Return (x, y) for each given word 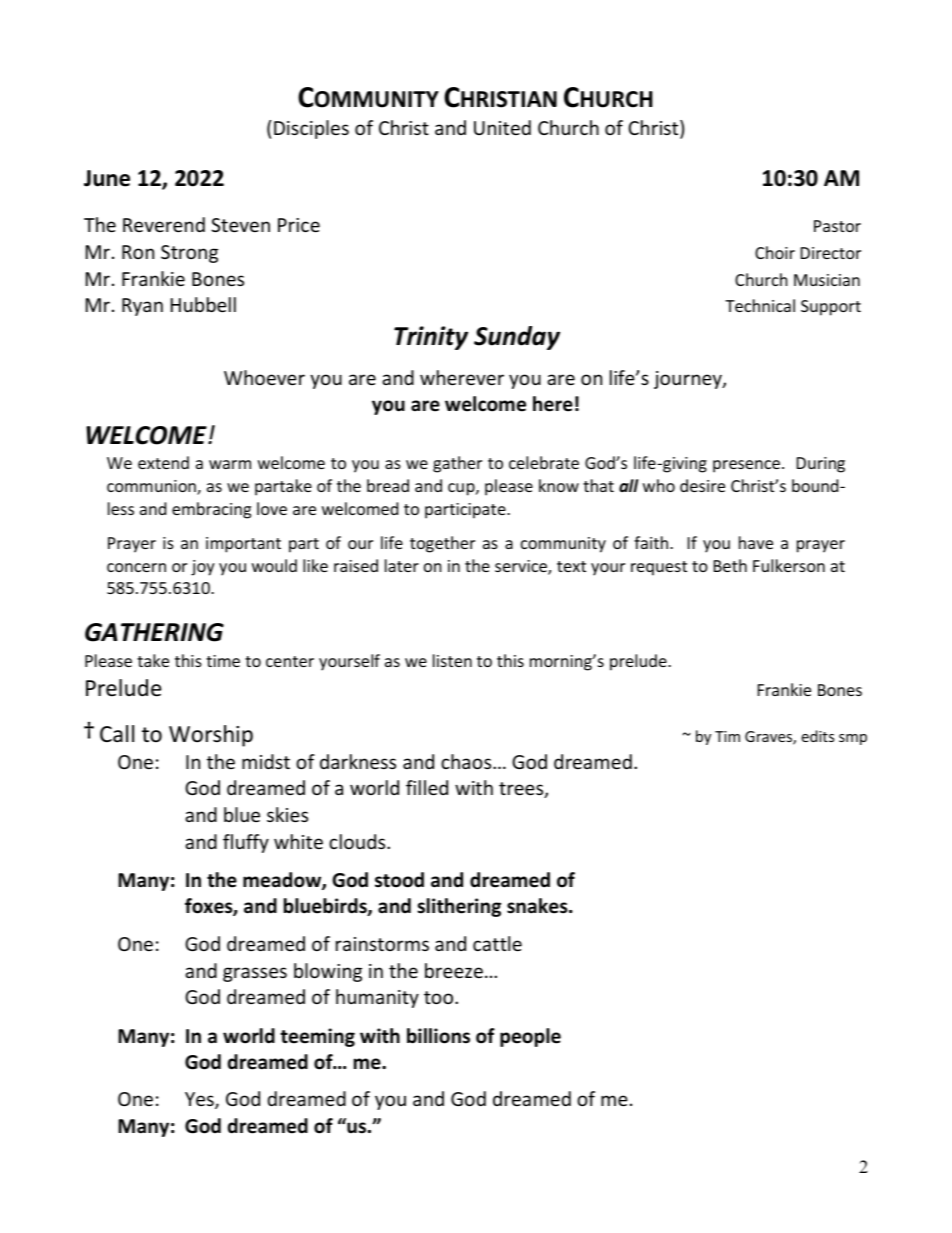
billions (438, 1036)
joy (203, 568)
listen (452, 660)
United (502, 127)
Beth (730, 565)
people (530, 1037)
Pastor (837, 226)
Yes (200, 1100)
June (107, 178)
